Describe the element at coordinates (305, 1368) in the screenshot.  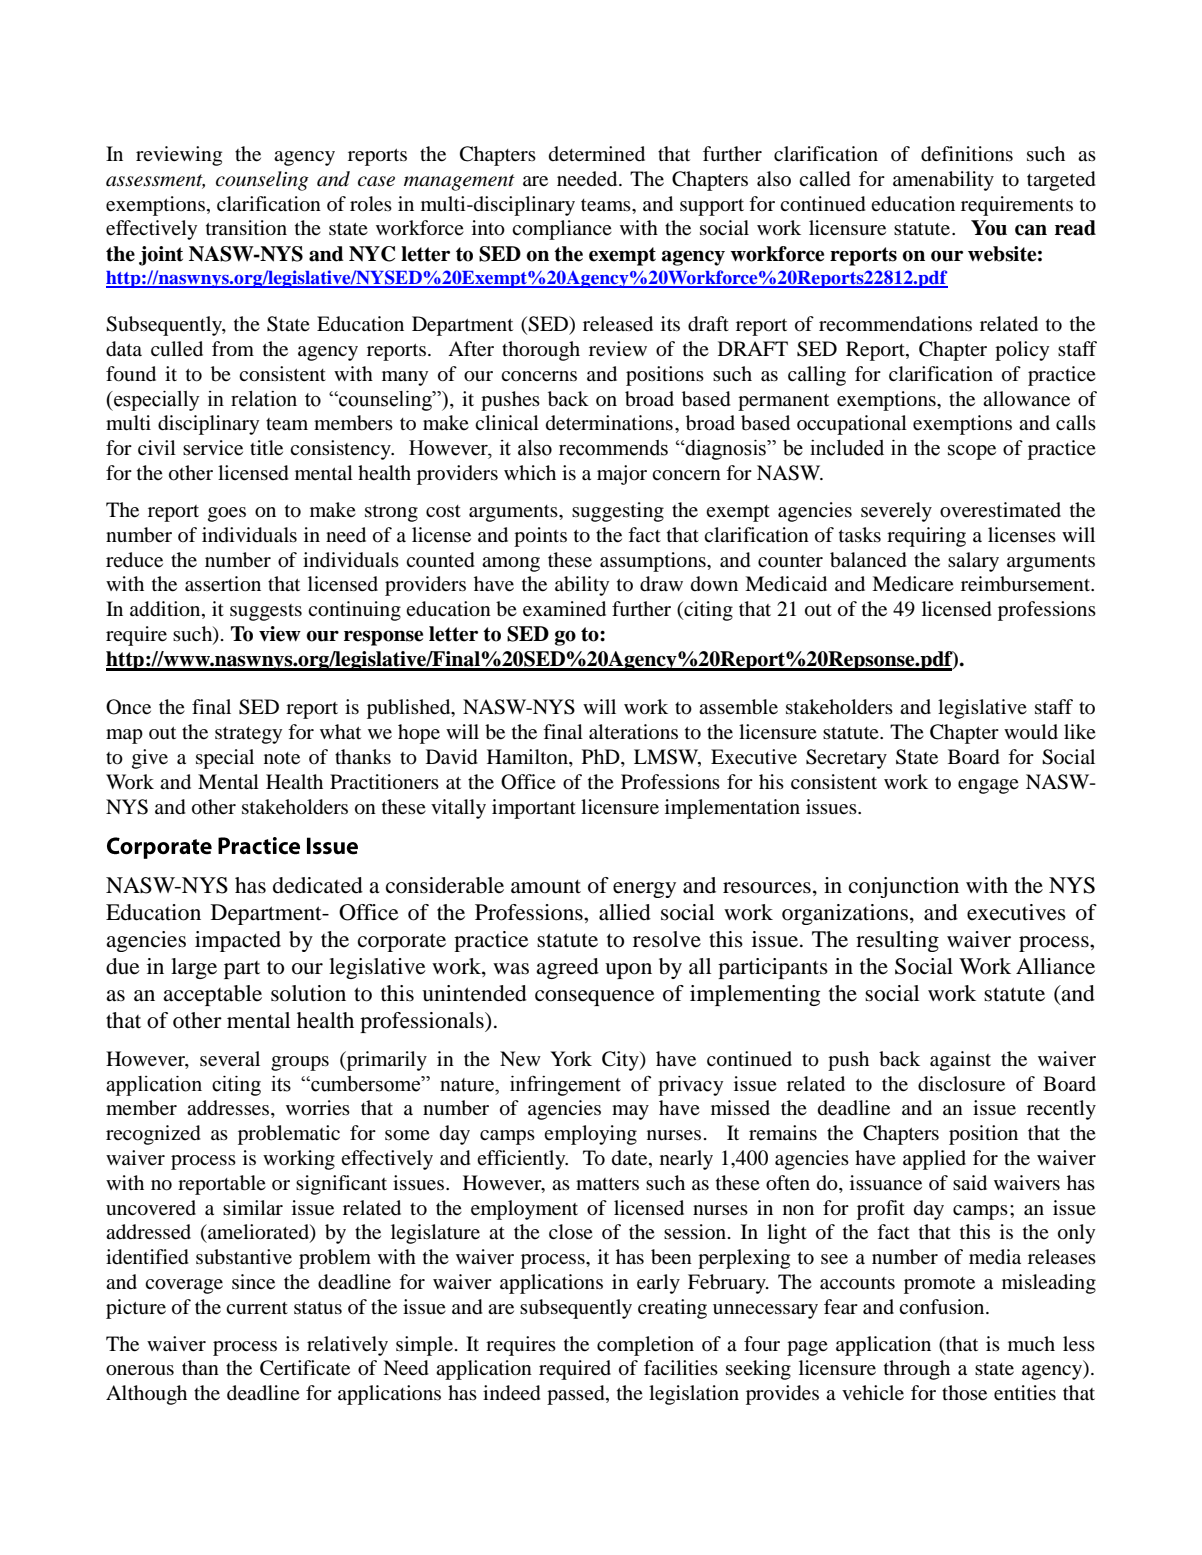
I see `Certificate` at that location.
